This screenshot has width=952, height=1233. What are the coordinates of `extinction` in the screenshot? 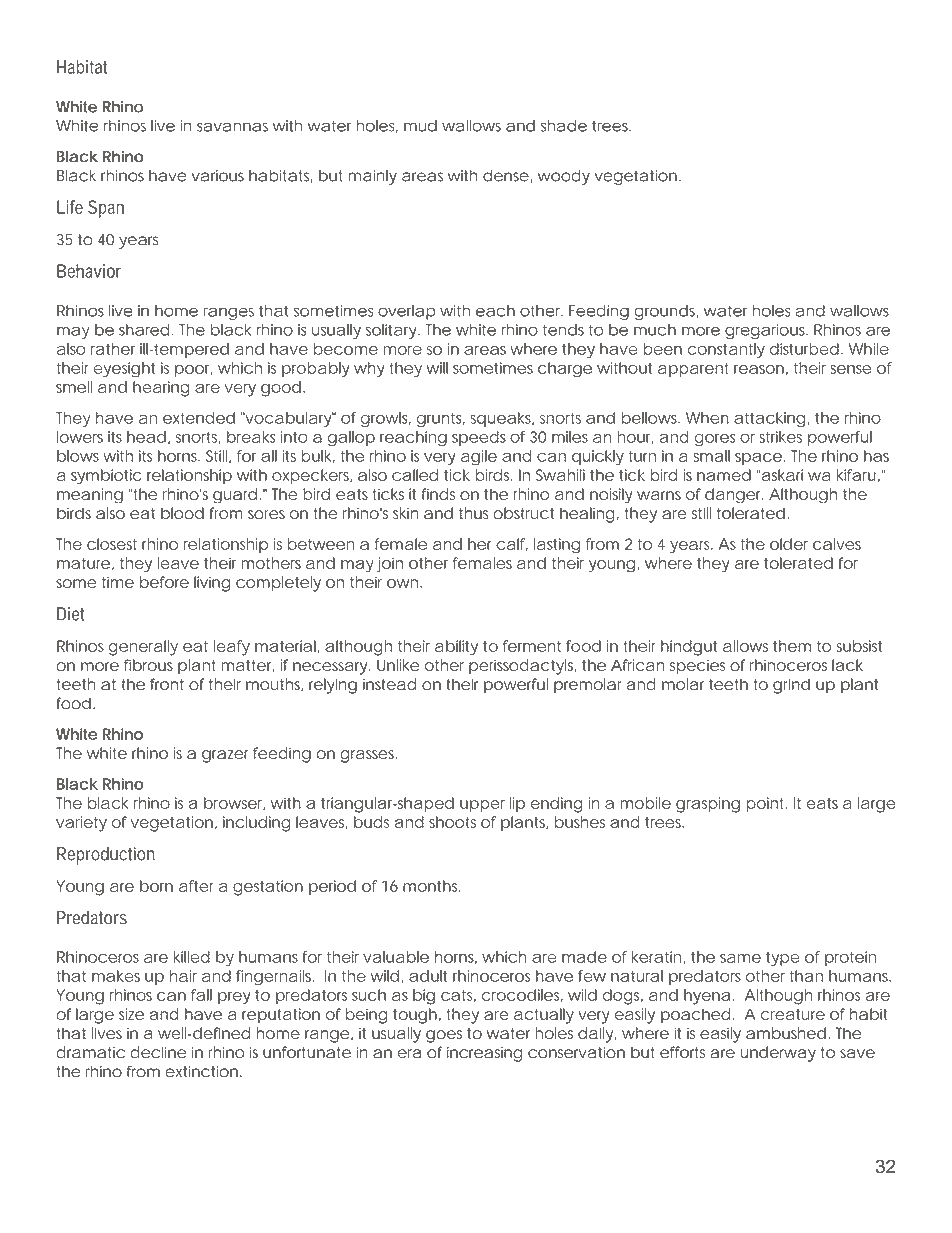 It's located at (202, 1072).
